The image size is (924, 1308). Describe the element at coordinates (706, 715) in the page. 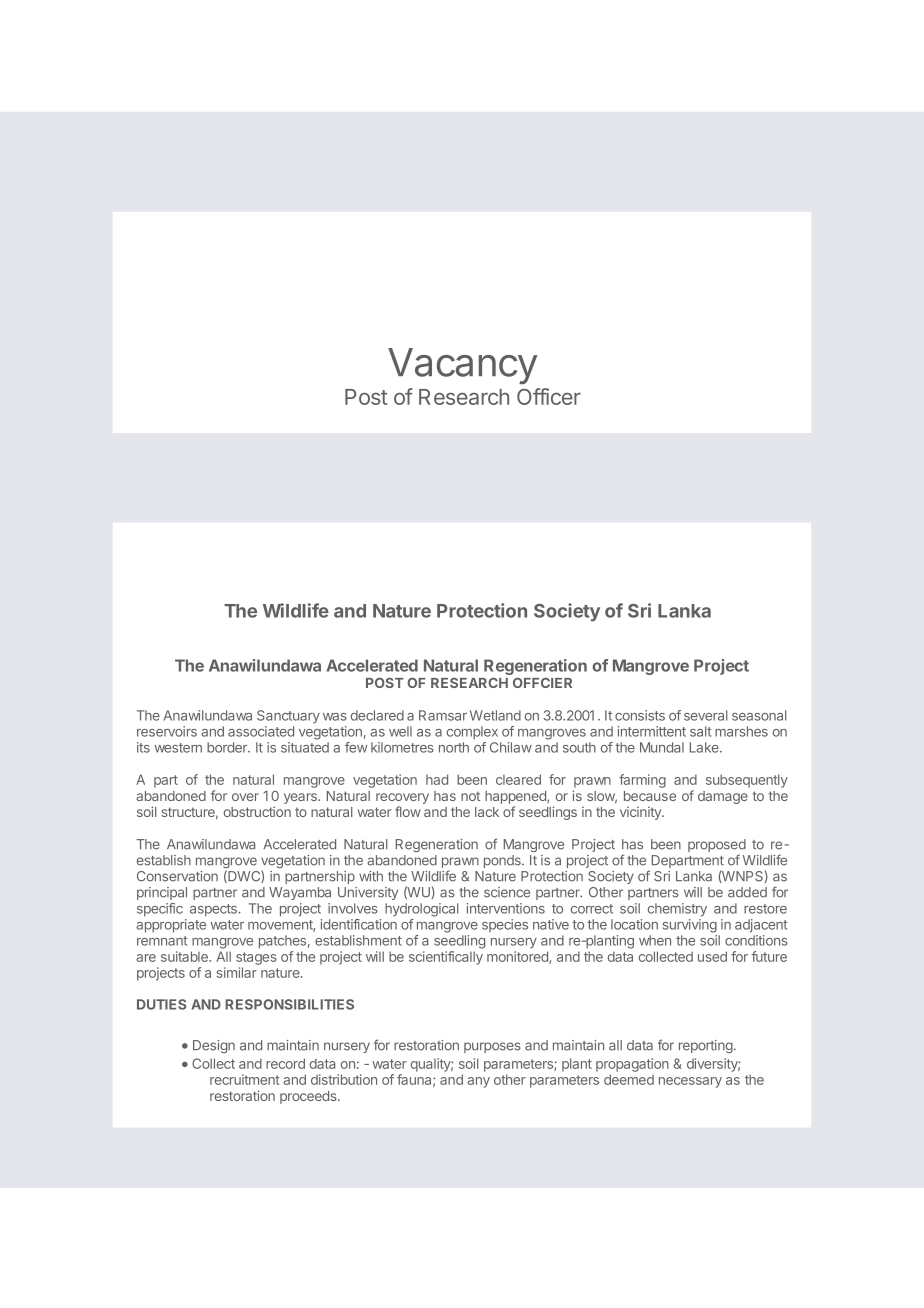

I see `several` at that location.
